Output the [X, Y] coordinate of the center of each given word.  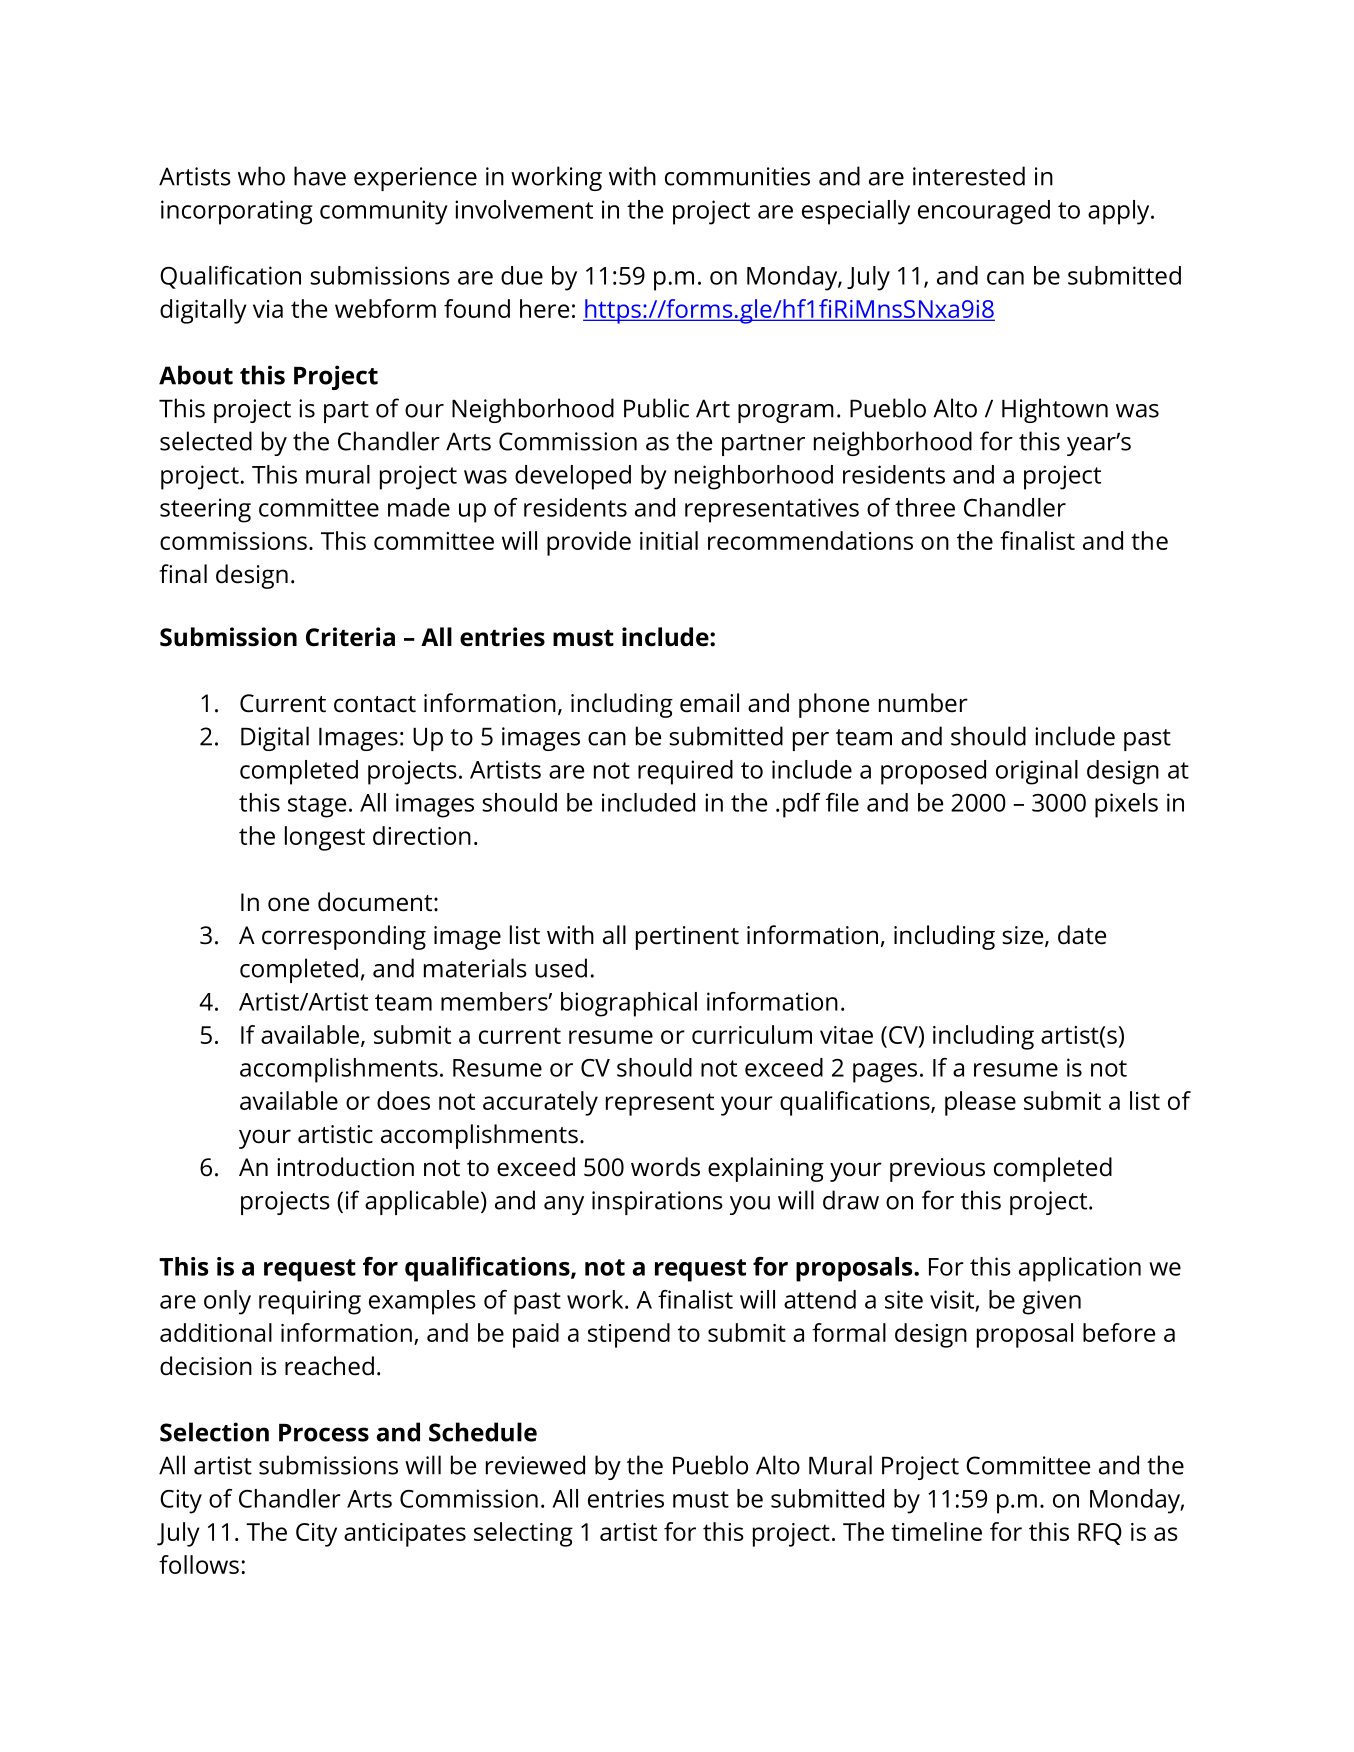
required [685, 772]
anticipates [405, 1535]
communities [737, 176]
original [1037, 772]
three [925, 507]
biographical [629, 1004]
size [1024, 936]
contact [375, 704]
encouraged [984, 212]
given [1051, 1302]
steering [205, 510]
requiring [310, 1302]
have [320, 176]
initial [669, 540]
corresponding [344, 937]
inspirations [657, 1203]
